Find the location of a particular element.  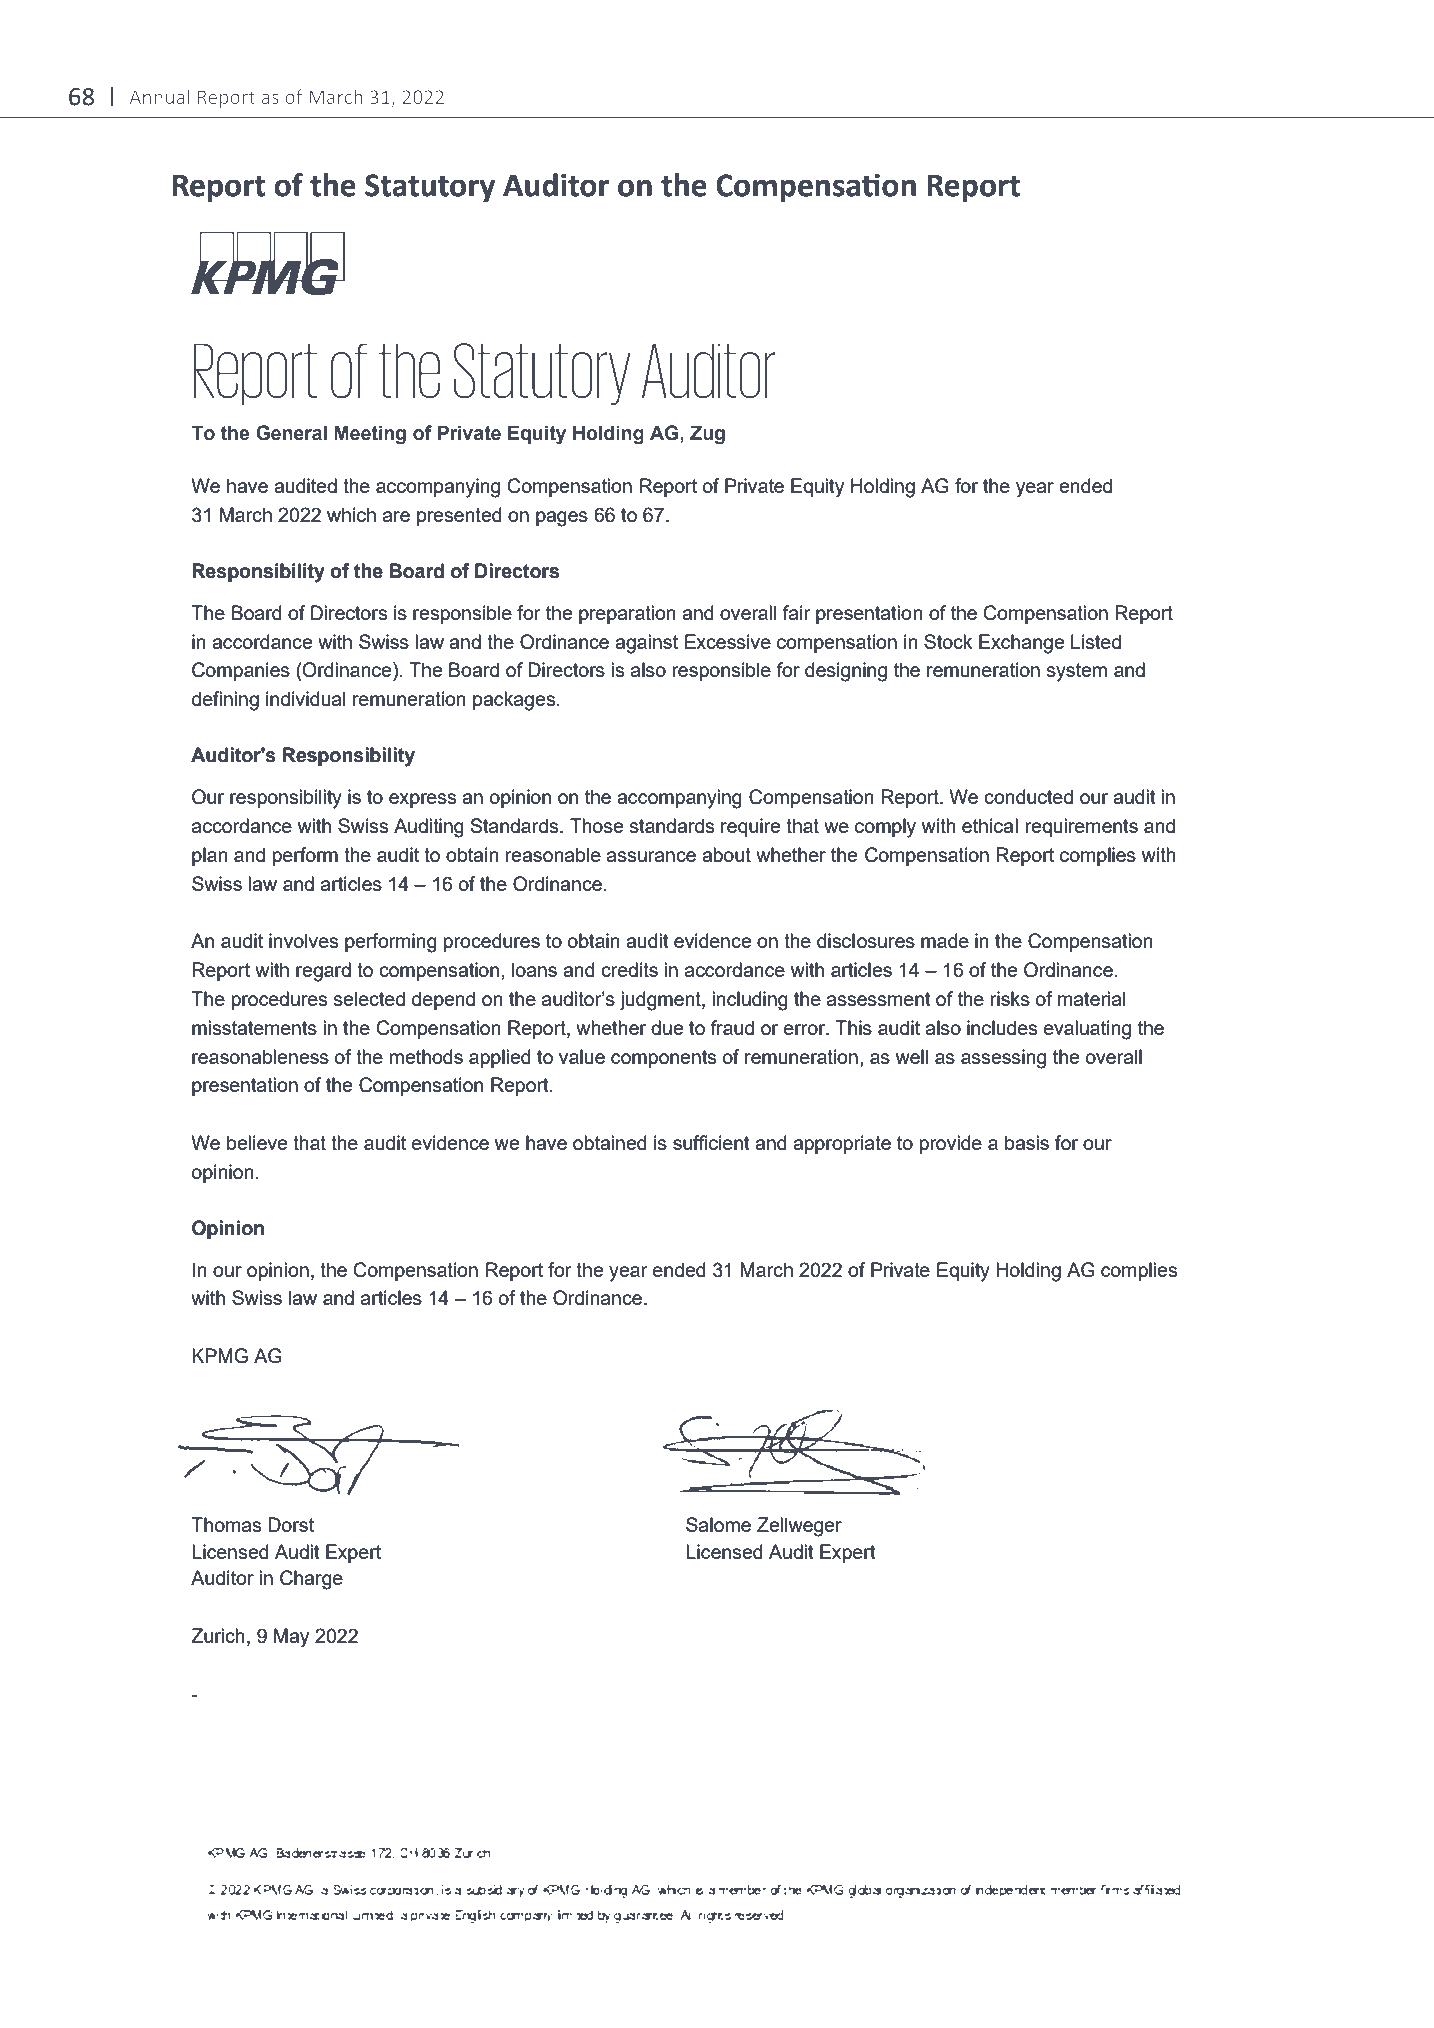

Zellweger is located at coordinates (799, 1527).
